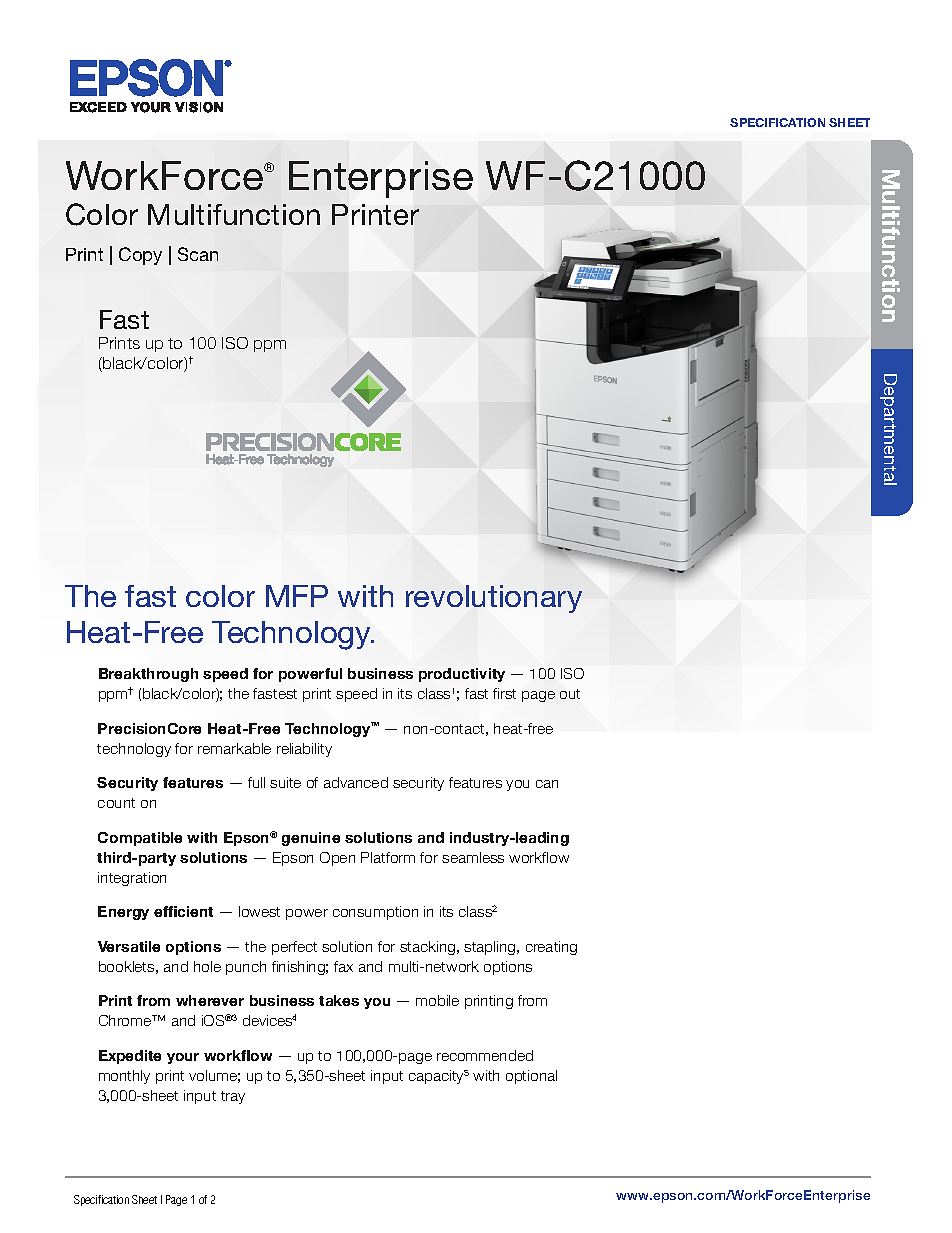 This image has width=952, height=1233. I want to click on remarkable, so click(234, 748).
